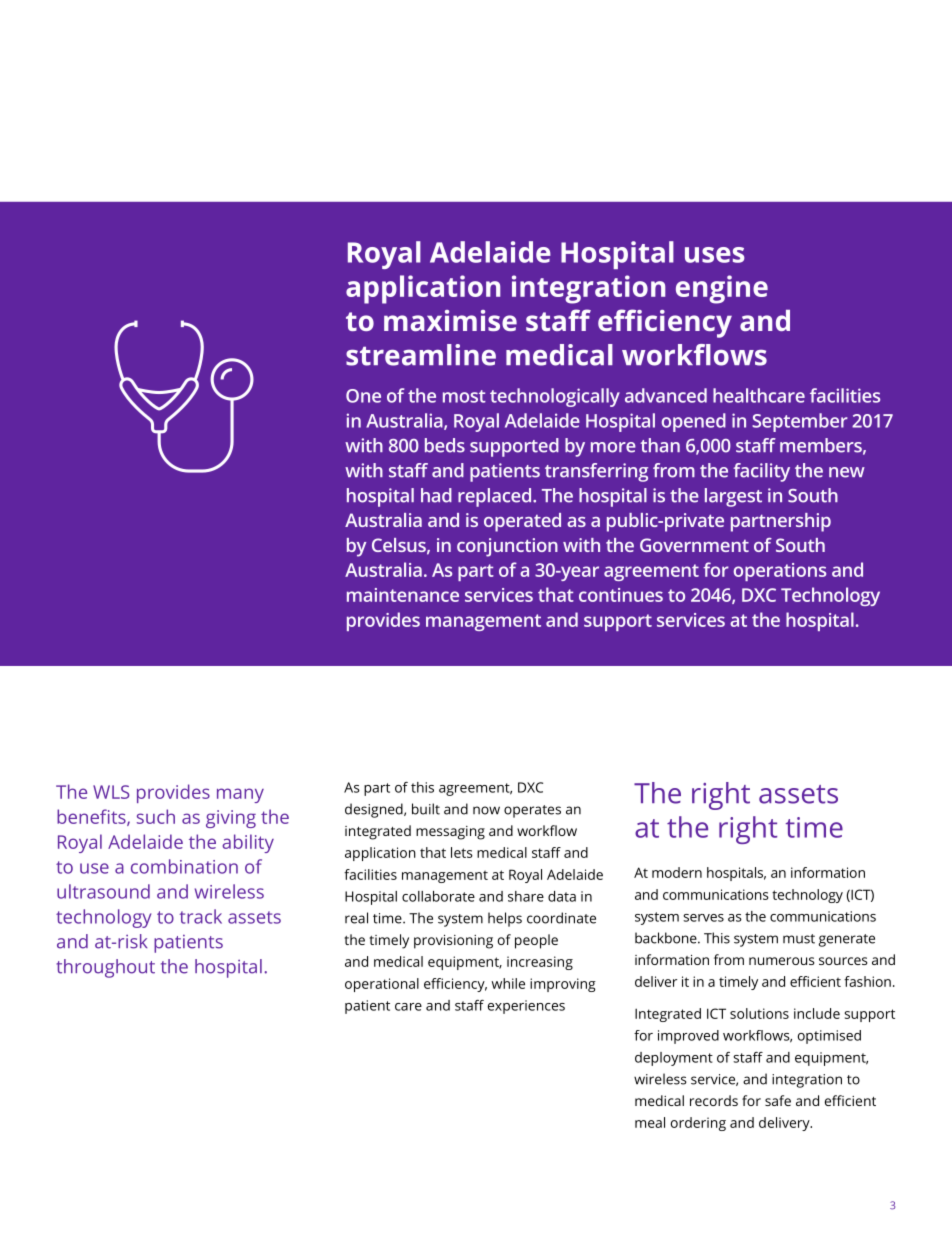 Image resolution: width=952 pixels, height=1233 pixels. What do you see at coordinates (105, 968) in the image?
I see `throughout` at bounding box center [105, 968].
